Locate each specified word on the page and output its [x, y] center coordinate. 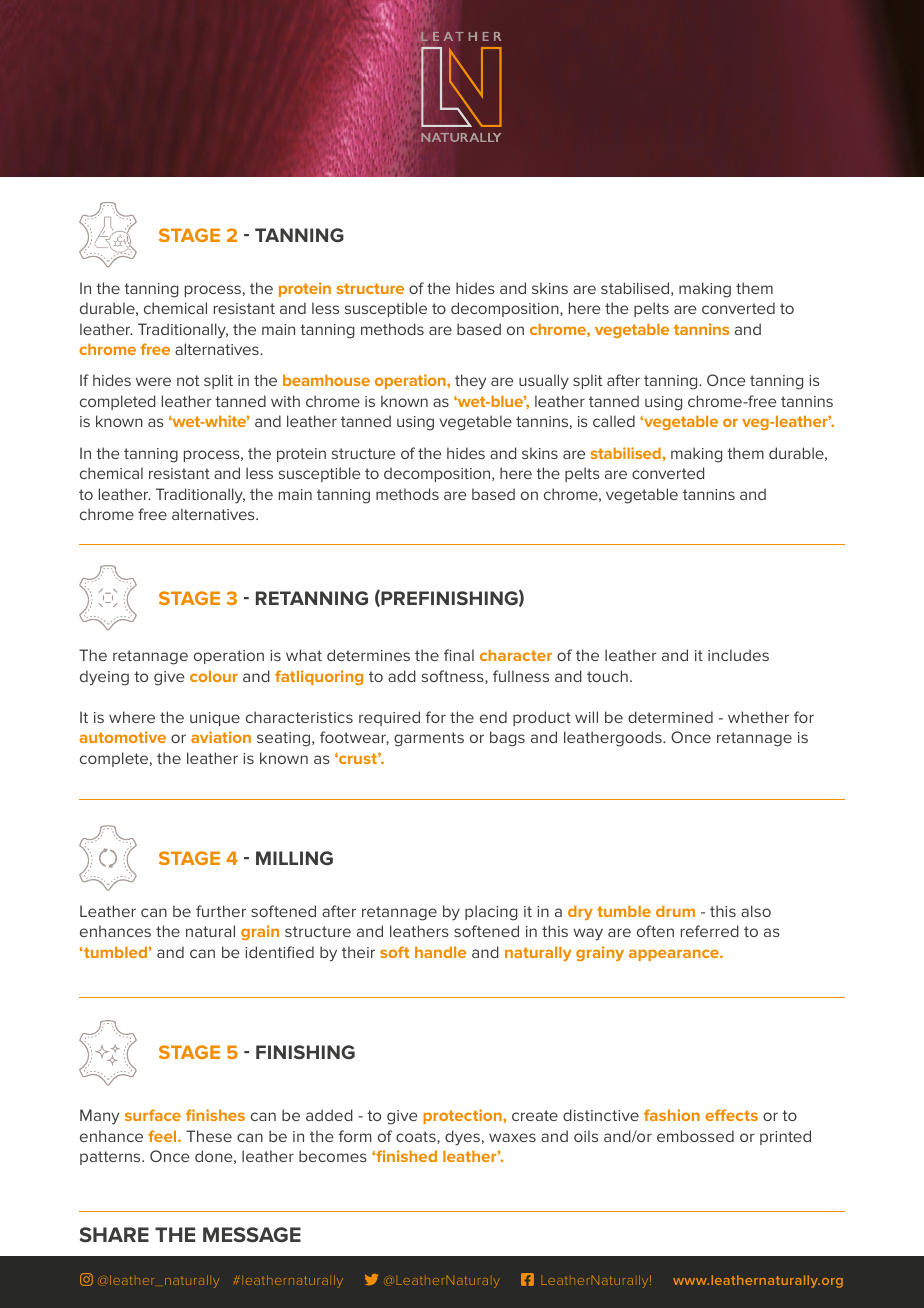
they [470, 382]
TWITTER [371, 1279]
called [614, 421]
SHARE [114, 1234]
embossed [695, 1136]
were [153, 381]
